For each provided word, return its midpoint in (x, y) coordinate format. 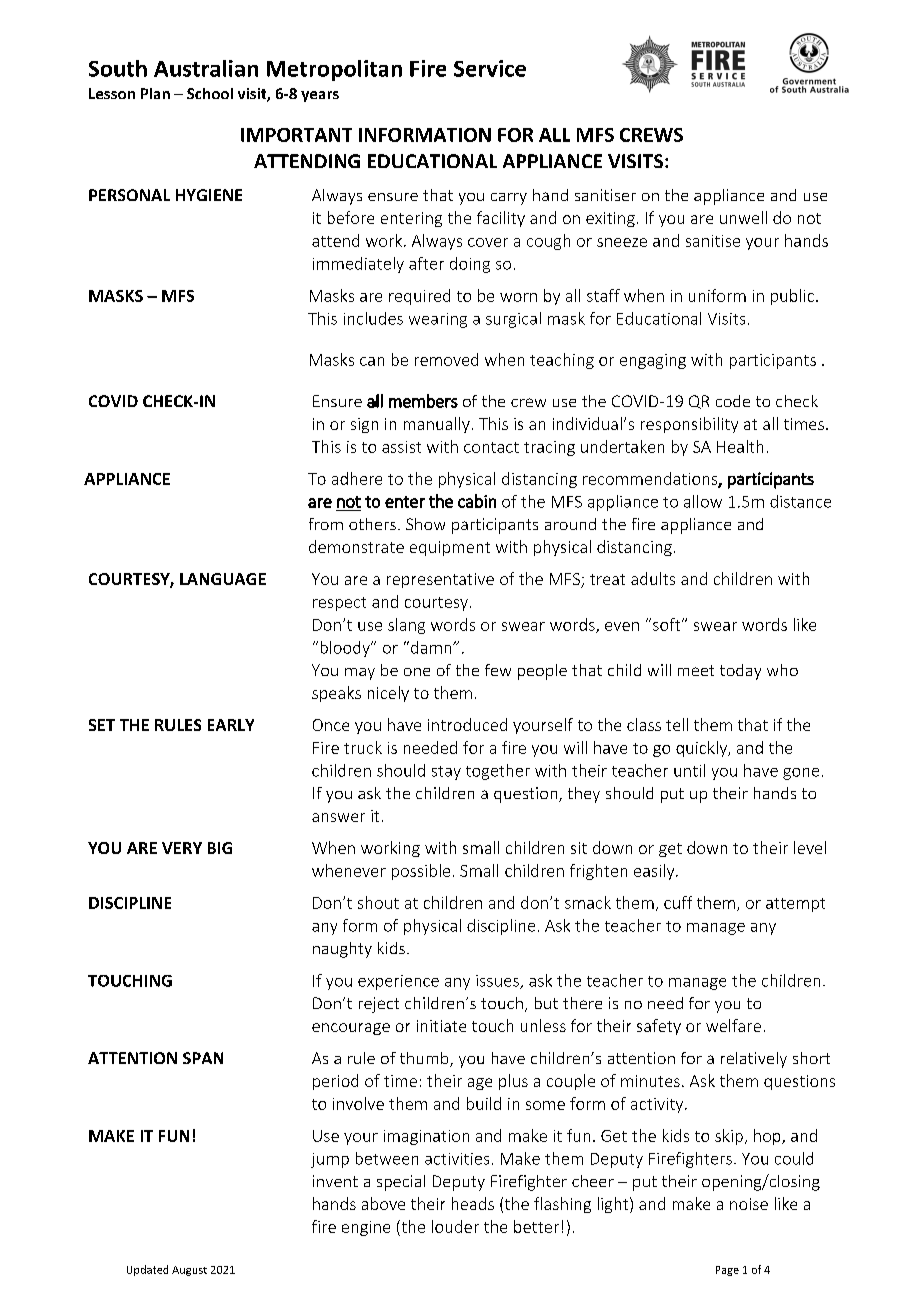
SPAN (203, 1058)
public (792, 297)
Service (490, 68)
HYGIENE (209, 195)
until (689, 770)
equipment (450, 548)
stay (446, 773)
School (210, 93)
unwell (743, 217)
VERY (182, 848)
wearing (438, 320)
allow (703, 501)
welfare (733, 1025)
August (189, 1271)
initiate (441, 1026)
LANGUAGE (223, 579)
